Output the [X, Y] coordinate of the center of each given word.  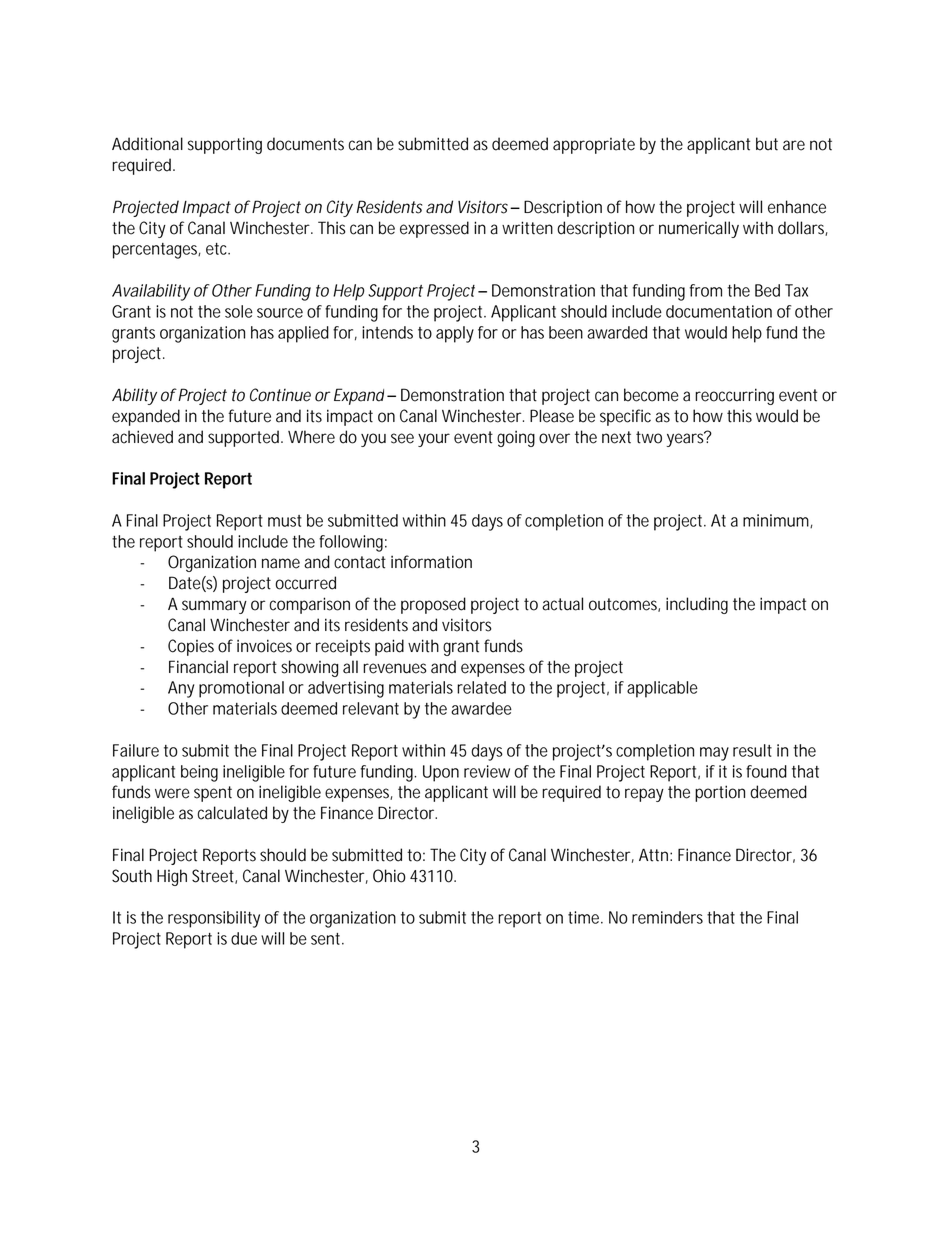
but [767, 144]
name [281, 563]
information [431, 562]
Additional [147, 144]
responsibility [214, 919]
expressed [434, 229]
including [697, 605]
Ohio [389, 876]
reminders [667, 917]
